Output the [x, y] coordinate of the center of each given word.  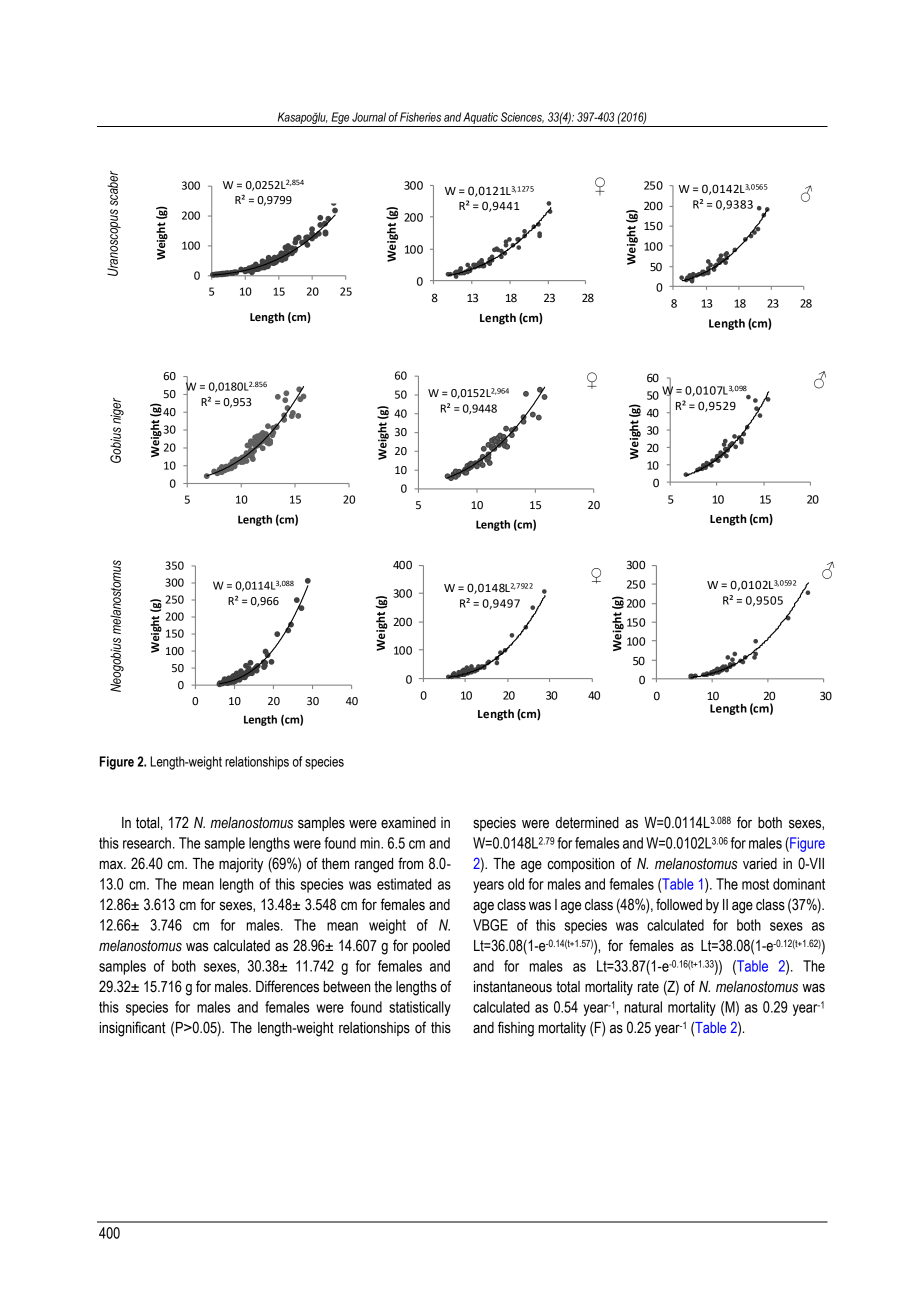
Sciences [522, 117]
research [147, 843]
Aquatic [480, 118]
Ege [340, 119]
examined [408, 823]
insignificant [132, 1029]
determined [587, 823]
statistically [420, 1008]
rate [648, 987]
